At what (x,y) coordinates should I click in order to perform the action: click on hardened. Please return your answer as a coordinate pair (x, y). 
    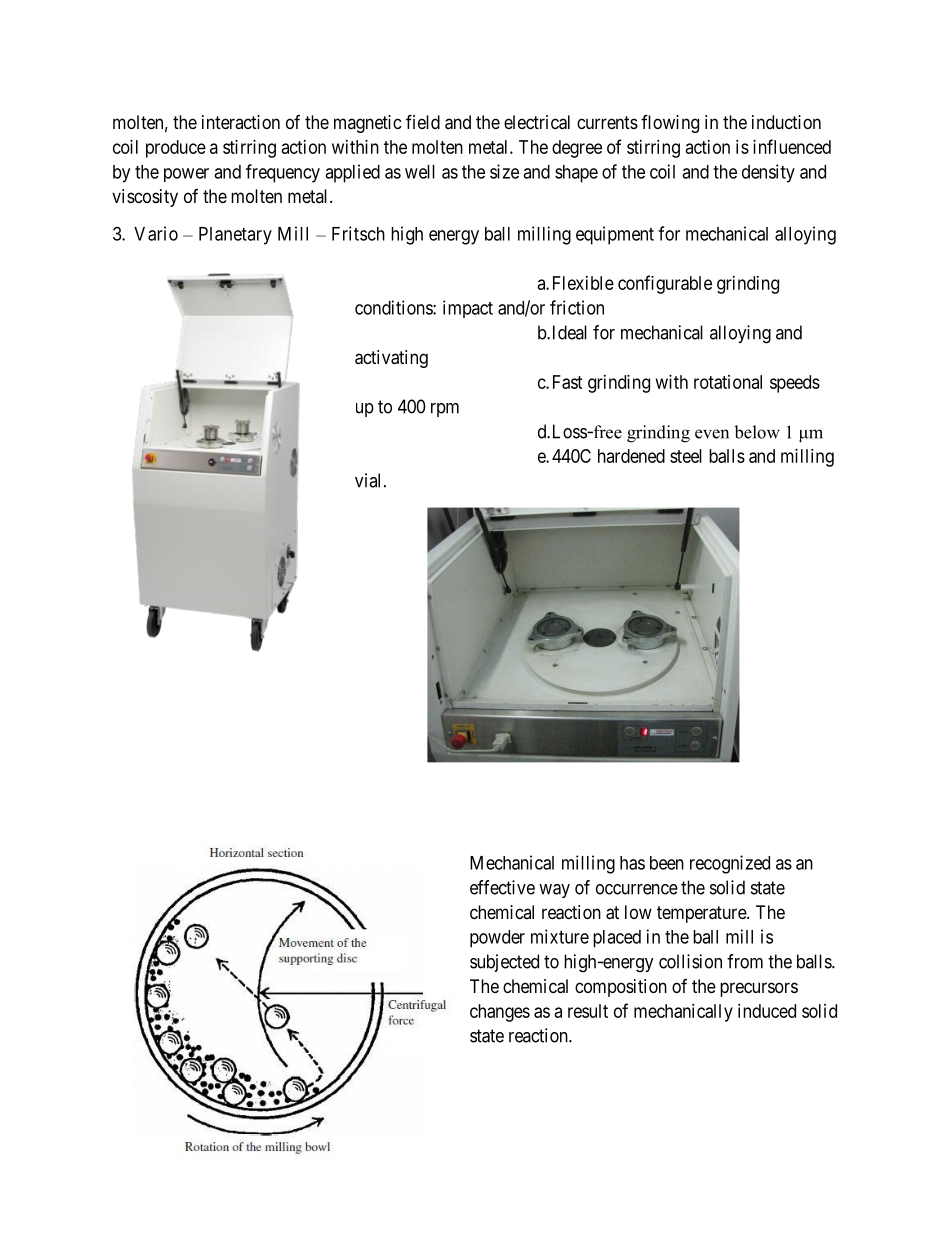
    Looking at the image, I should click on (631, 456).
